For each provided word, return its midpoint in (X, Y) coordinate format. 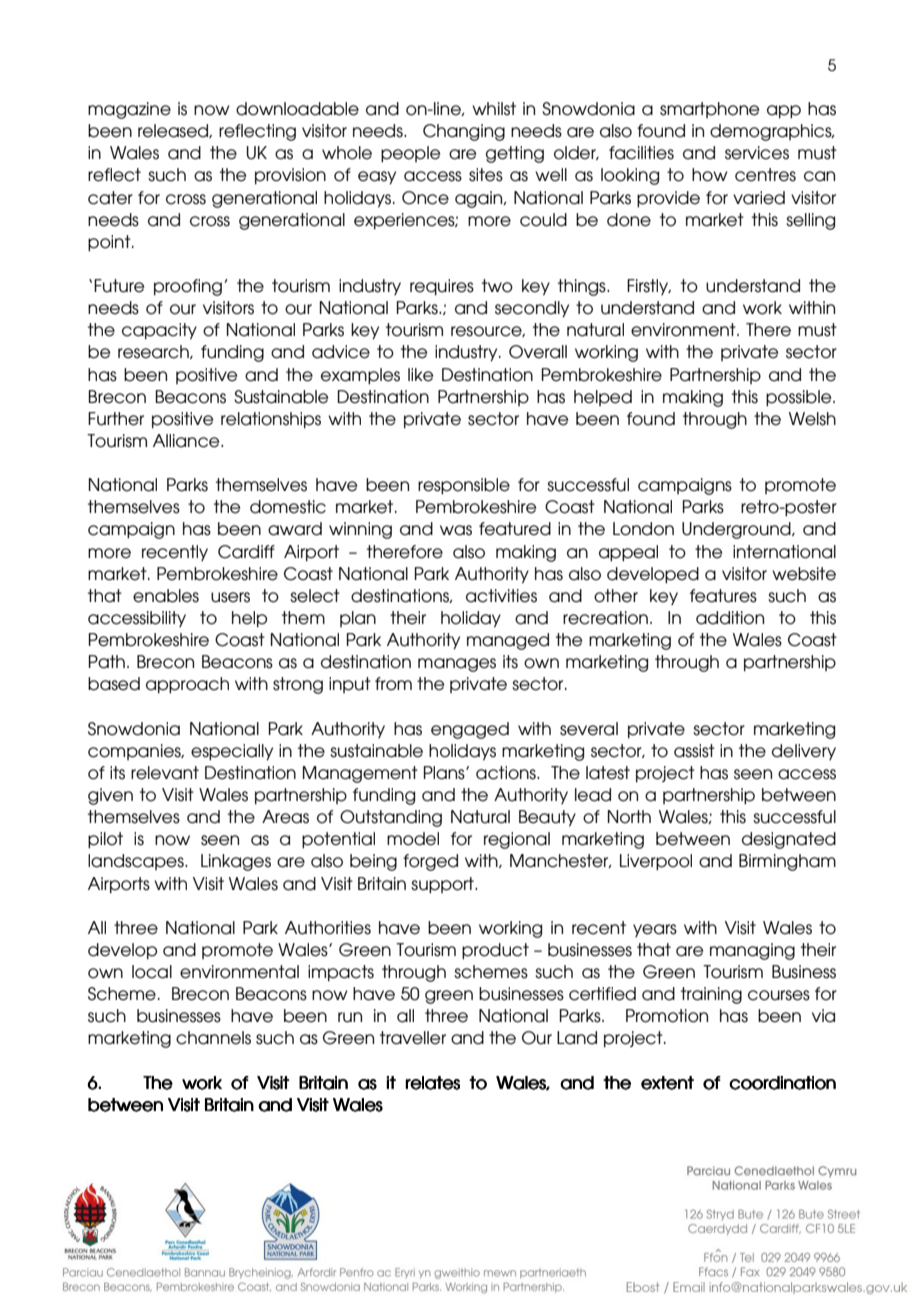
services (757, 153)
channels (213, 1038)
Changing (464, 132)
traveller (413, 1038)
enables (166, 596)
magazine (129, 110)
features (723, 596)
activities (501, 596)
